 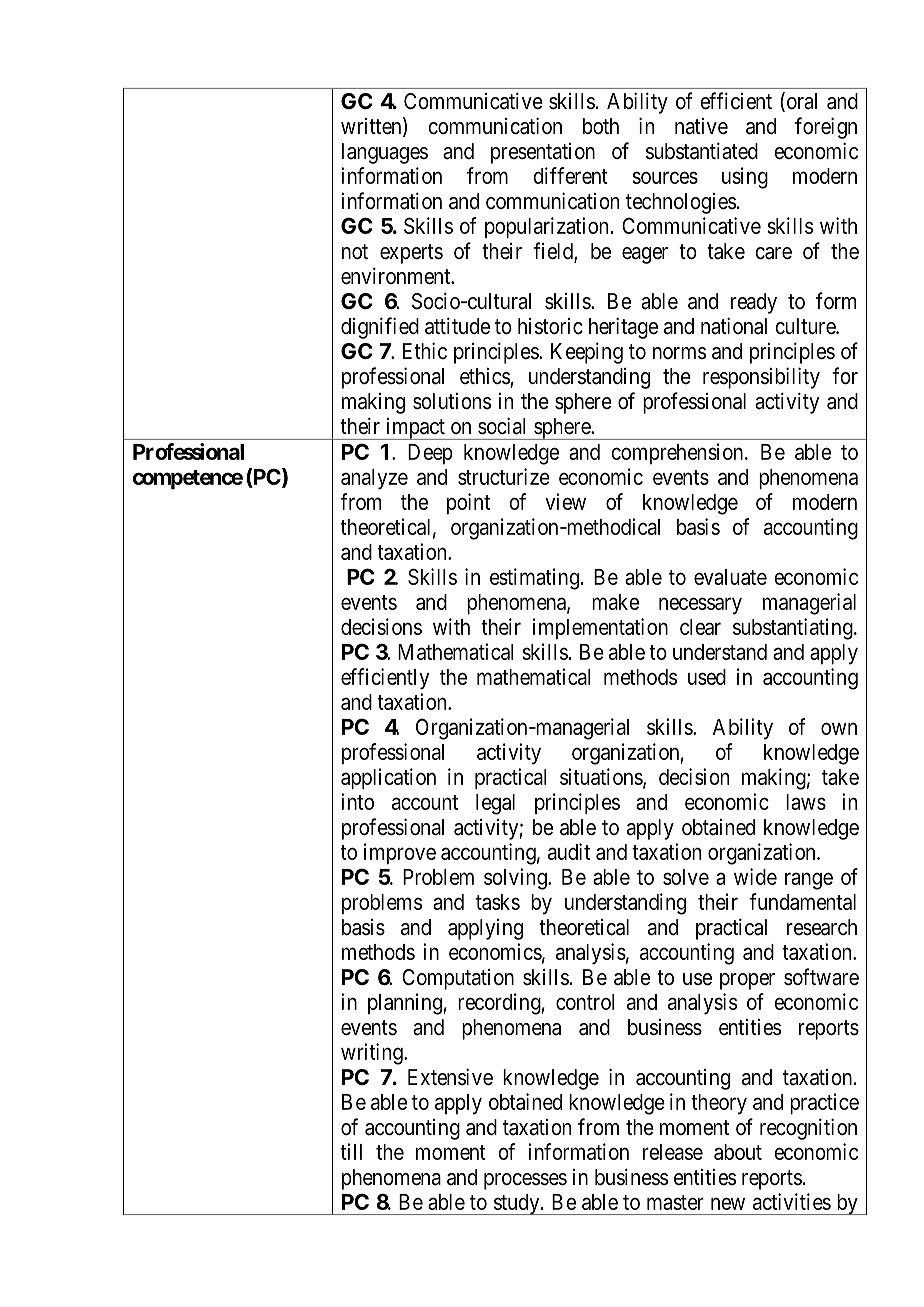 What do you see at coordinates (569, 851) in the image?
I see `audit` at bounding box center [569, 851].
